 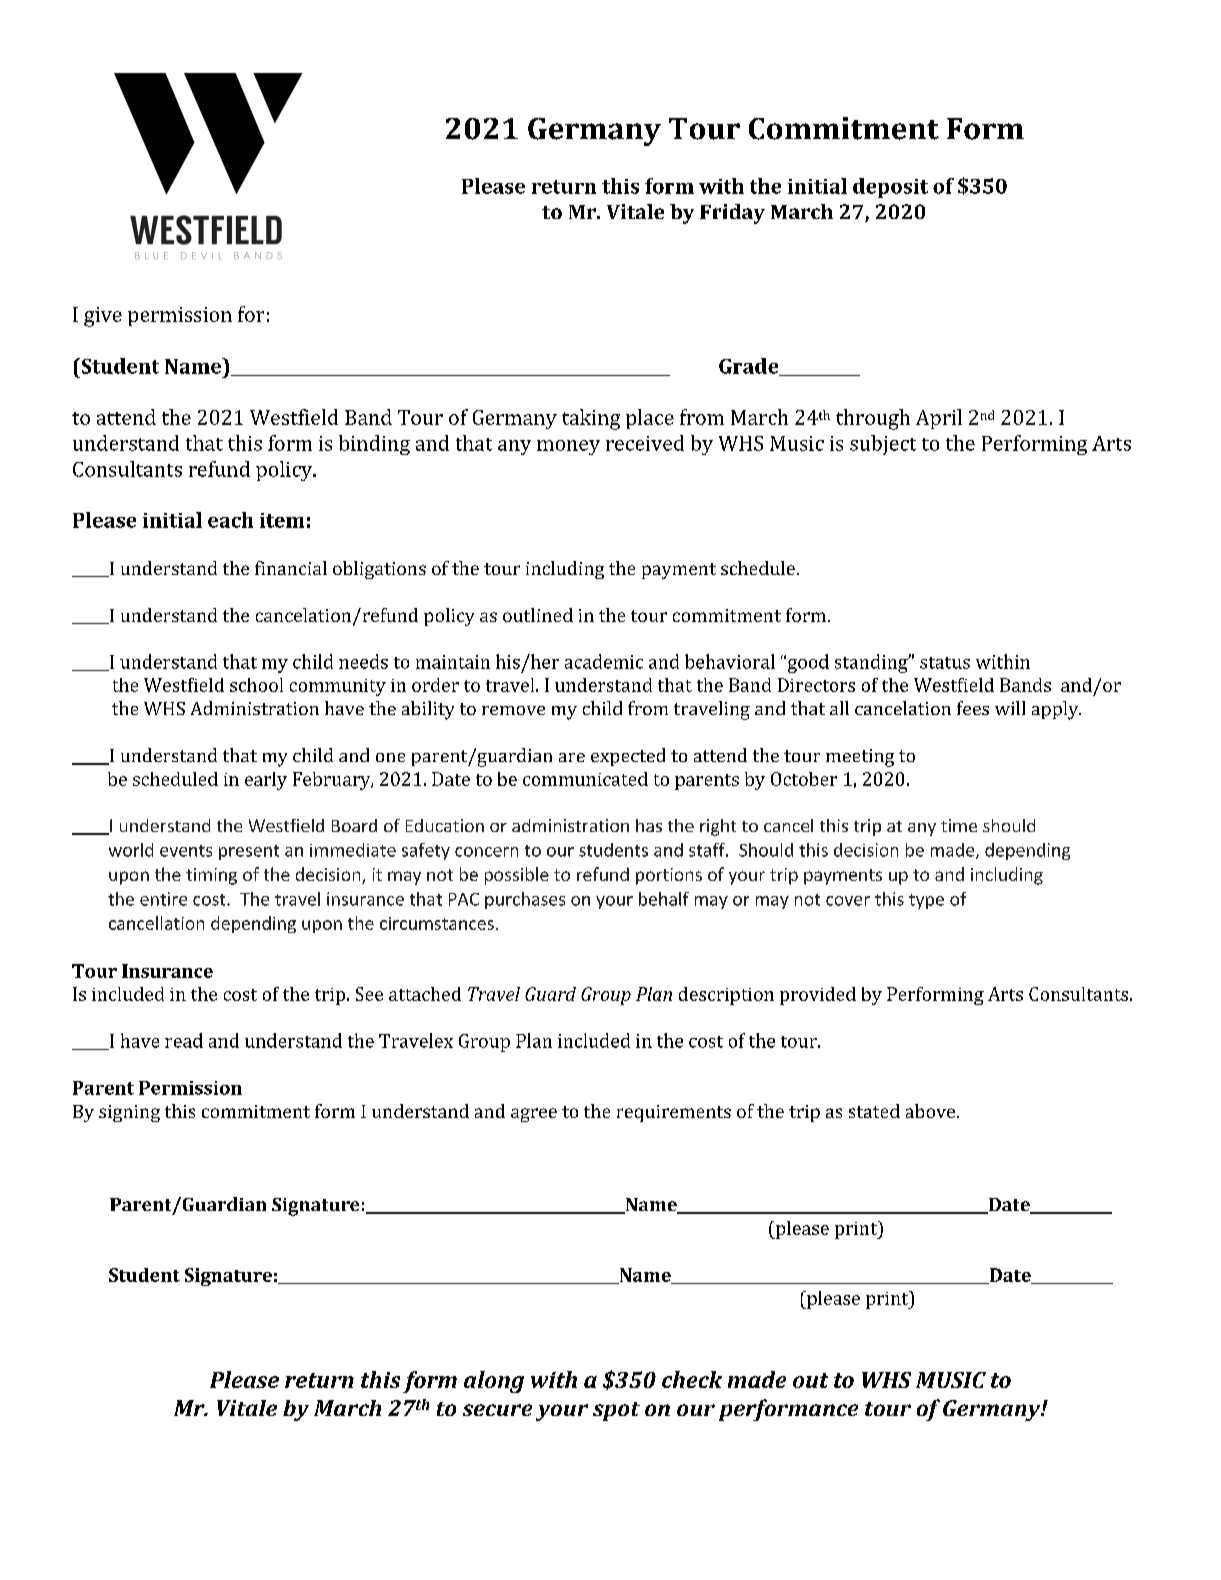 I want to click on read, so click(x=184, y=1040).
